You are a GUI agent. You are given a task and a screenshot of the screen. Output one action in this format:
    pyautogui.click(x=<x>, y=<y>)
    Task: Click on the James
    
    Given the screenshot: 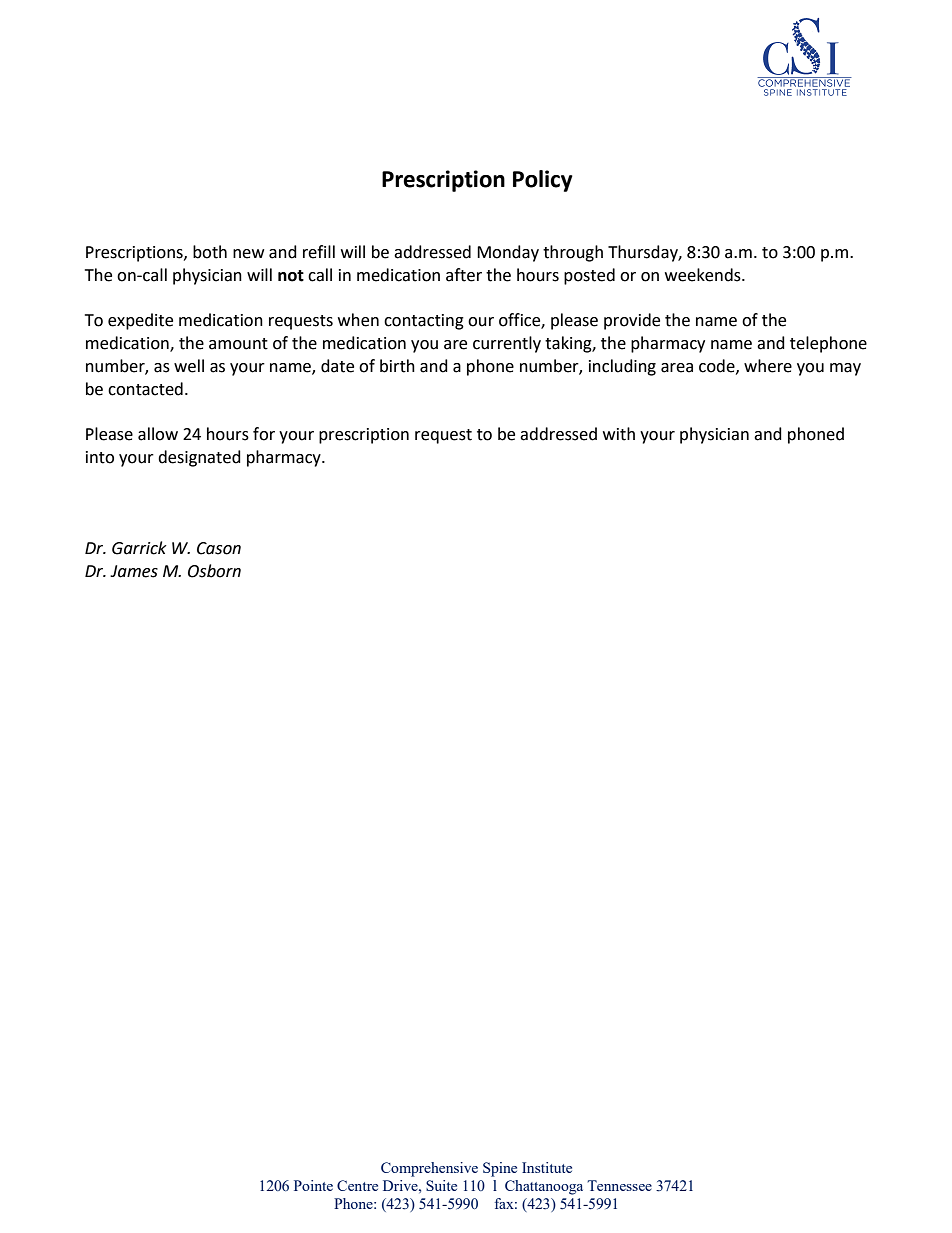 What is the action you would take?
    pyautogui.click(x=134, y=571)
